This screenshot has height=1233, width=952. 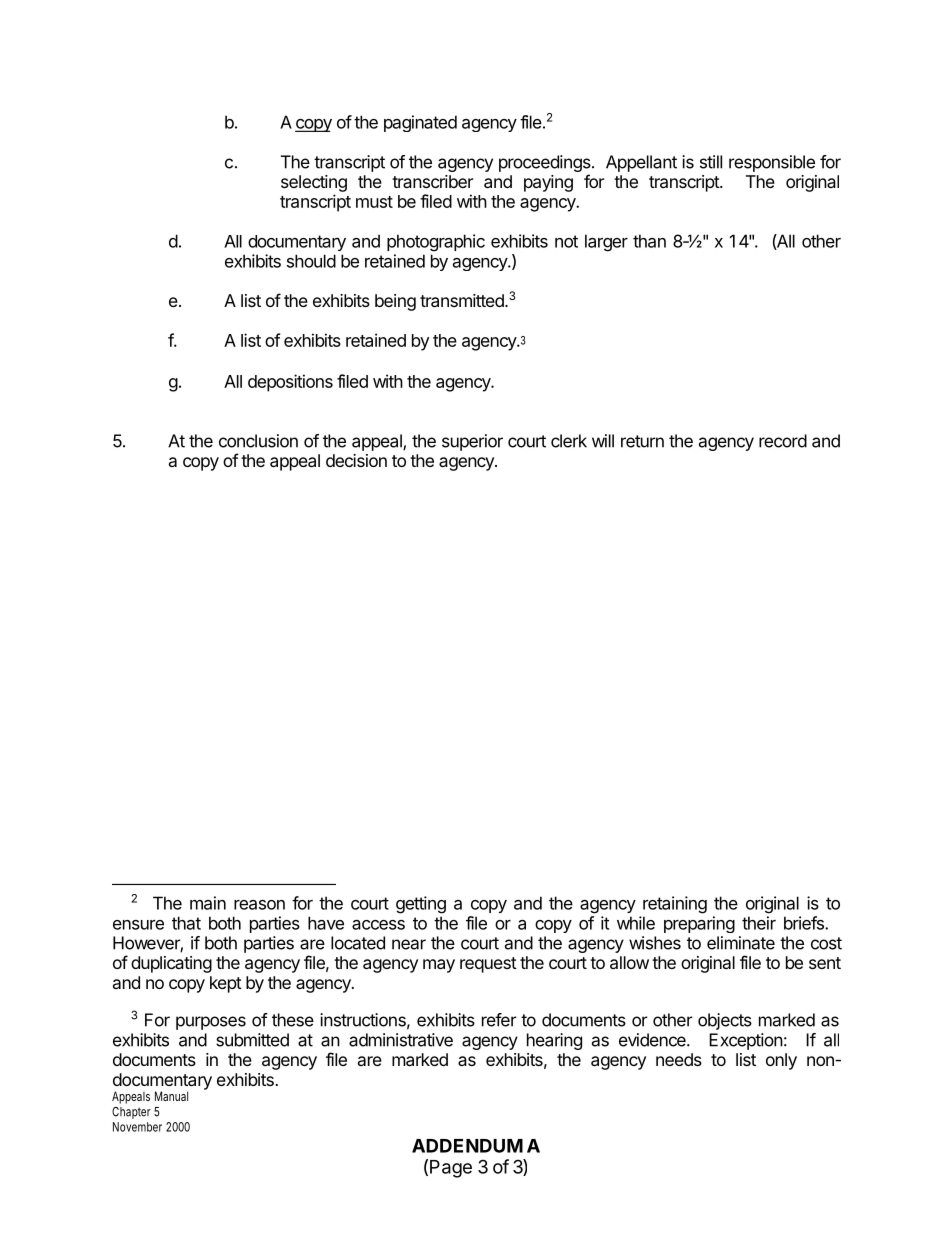 I want to click on conclusion, so click(x=258, y=441).
